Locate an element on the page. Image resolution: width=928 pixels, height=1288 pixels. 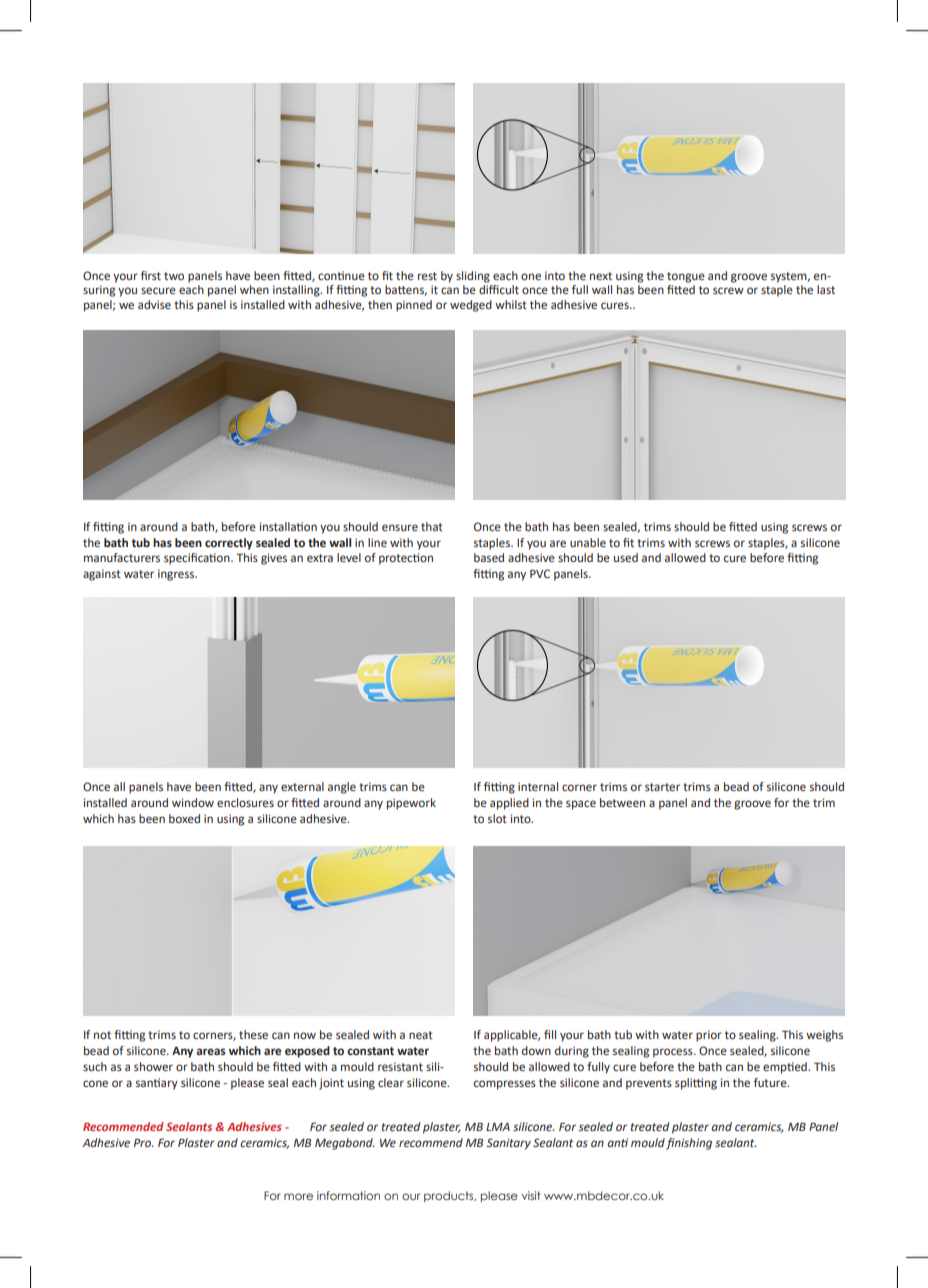
finishing is located at coordinates (689, 1144).
